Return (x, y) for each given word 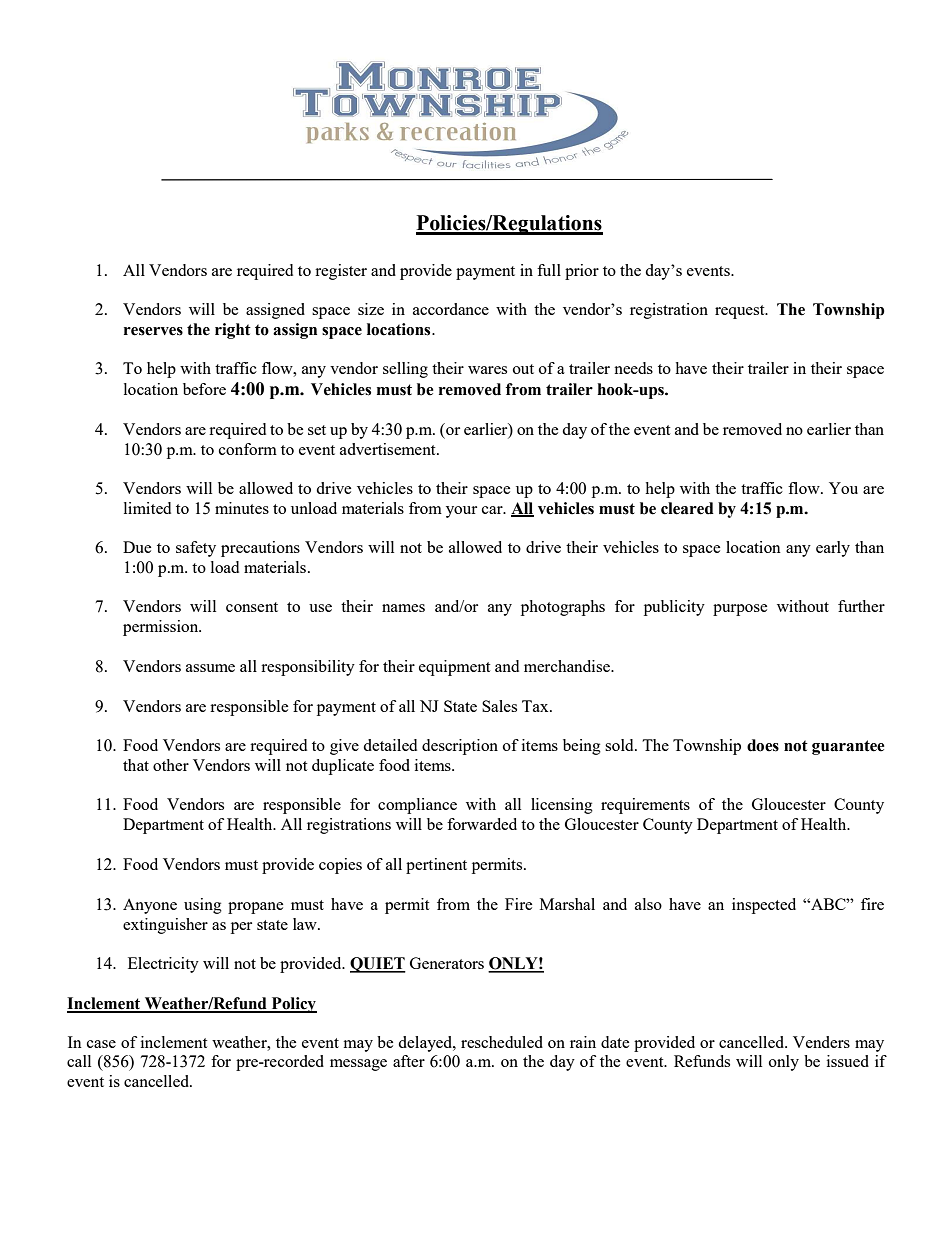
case (101, 1044)
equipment (454, 668)
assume (210, 668)
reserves (153, 331)
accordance (451, 309)
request (741, 312)
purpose (740, 610)
